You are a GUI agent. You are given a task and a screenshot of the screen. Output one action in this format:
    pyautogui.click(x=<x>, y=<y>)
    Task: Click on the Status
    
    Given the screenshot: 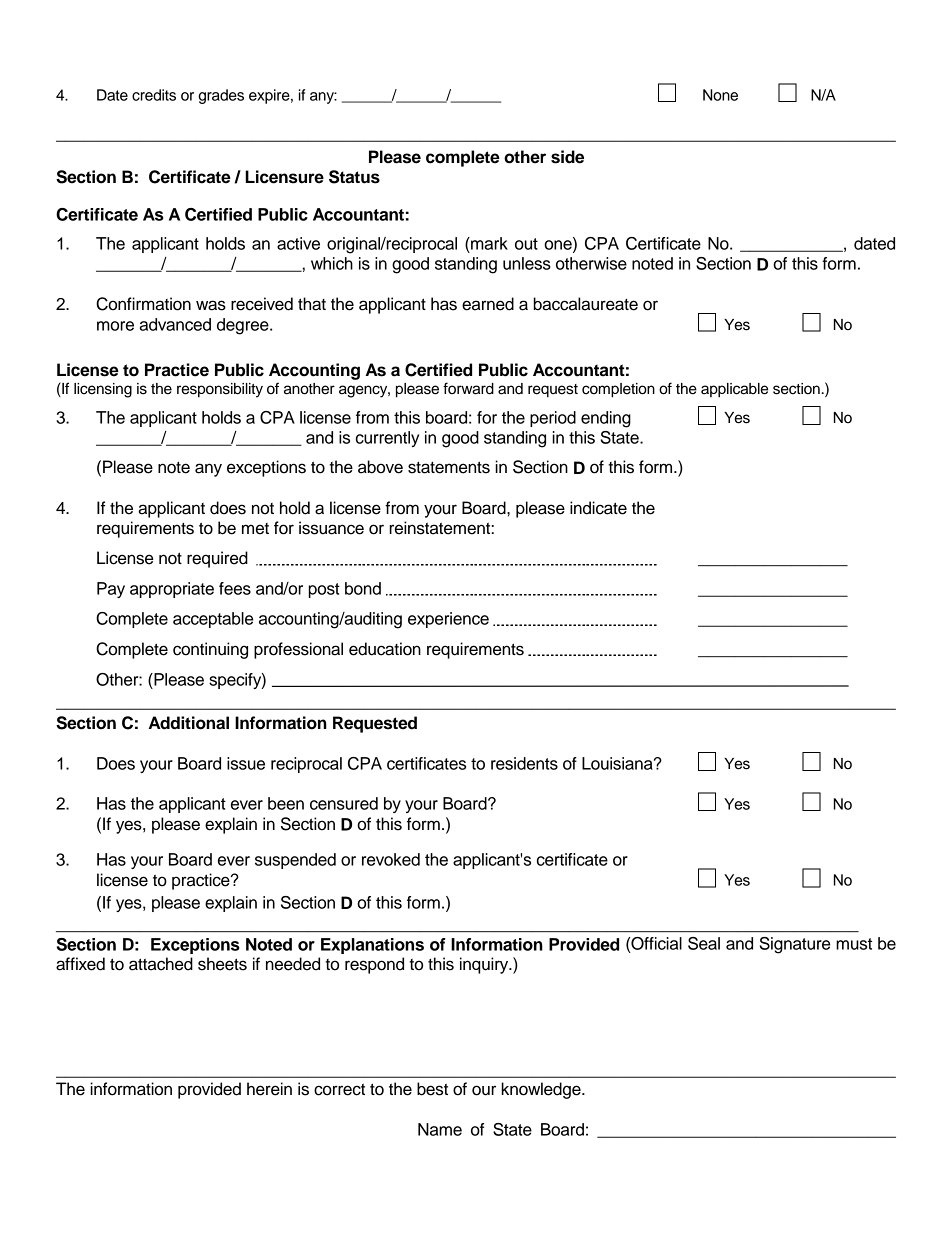 What is the action you would take?
    pyautogui.click(x=354, y=177)
